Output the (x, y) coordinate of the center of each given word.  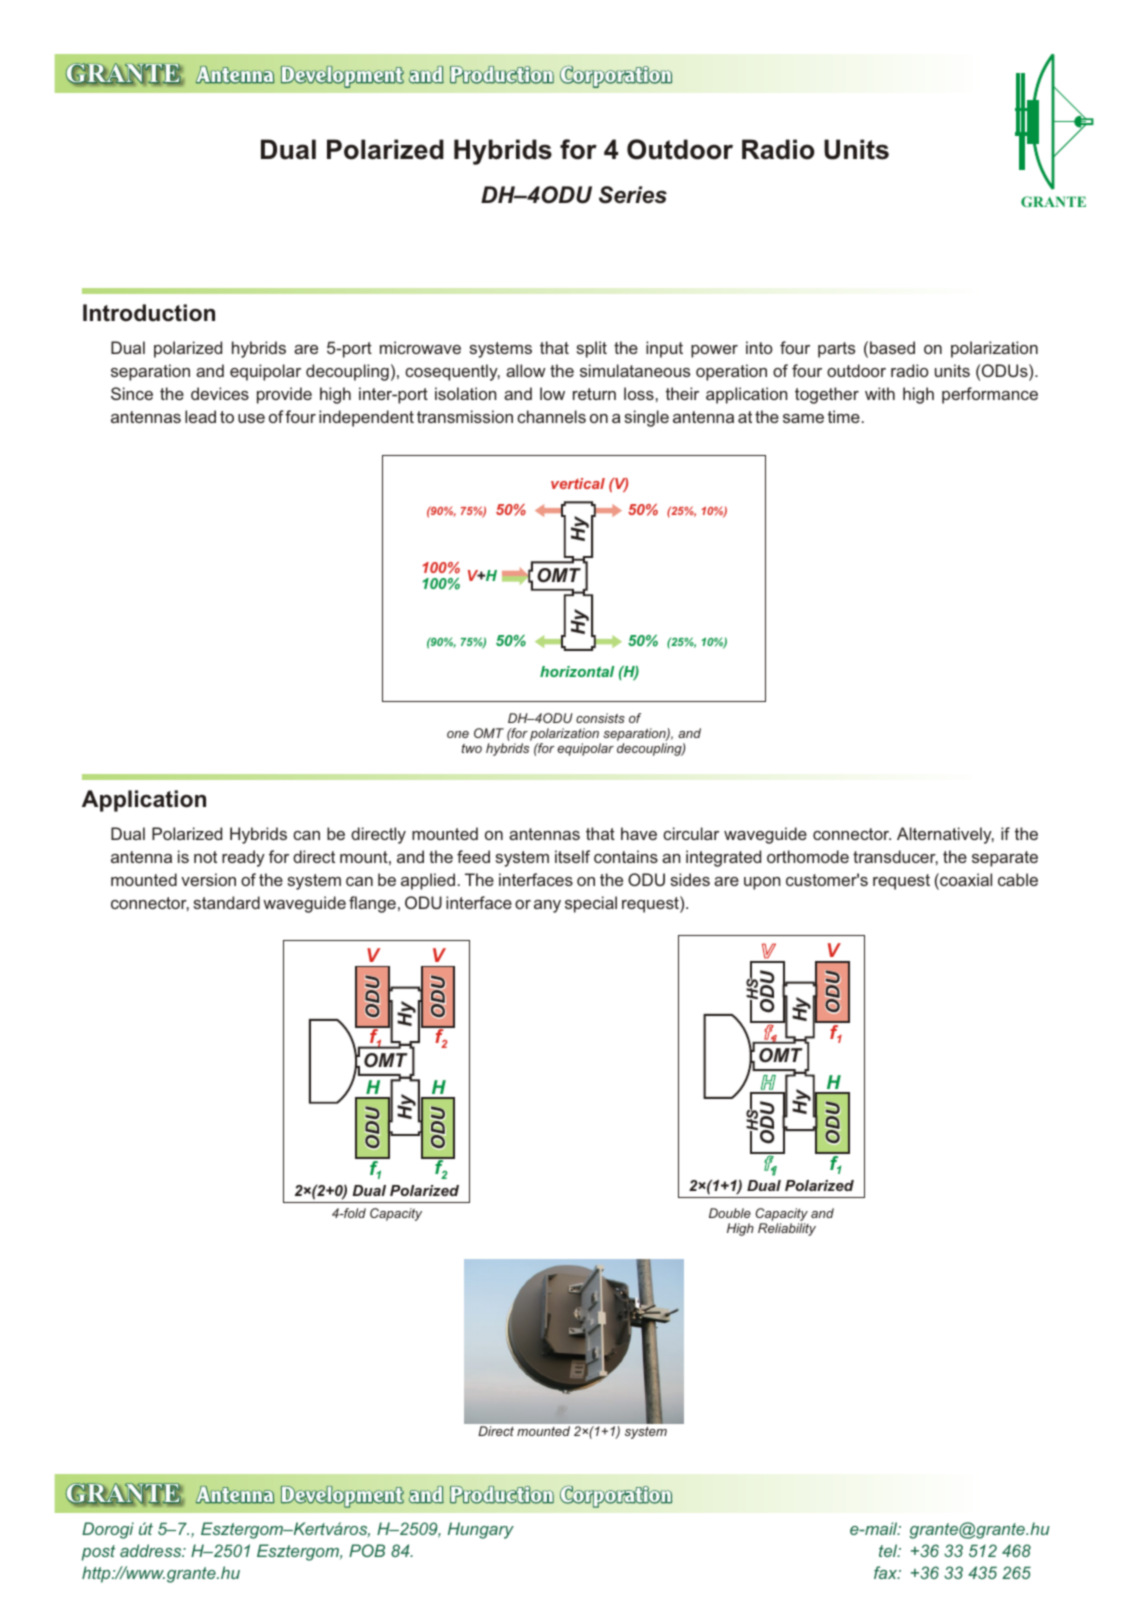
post (98, 1553)
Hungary (481, 1530)
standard (226, 902)
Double (730, 1213)
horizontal (577, 671)
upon (762, 883)
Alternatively (945, 835)
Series (633, 195)
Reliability (787, 1229)
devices (220, 393)
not (205, 857)
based (892, 347)
